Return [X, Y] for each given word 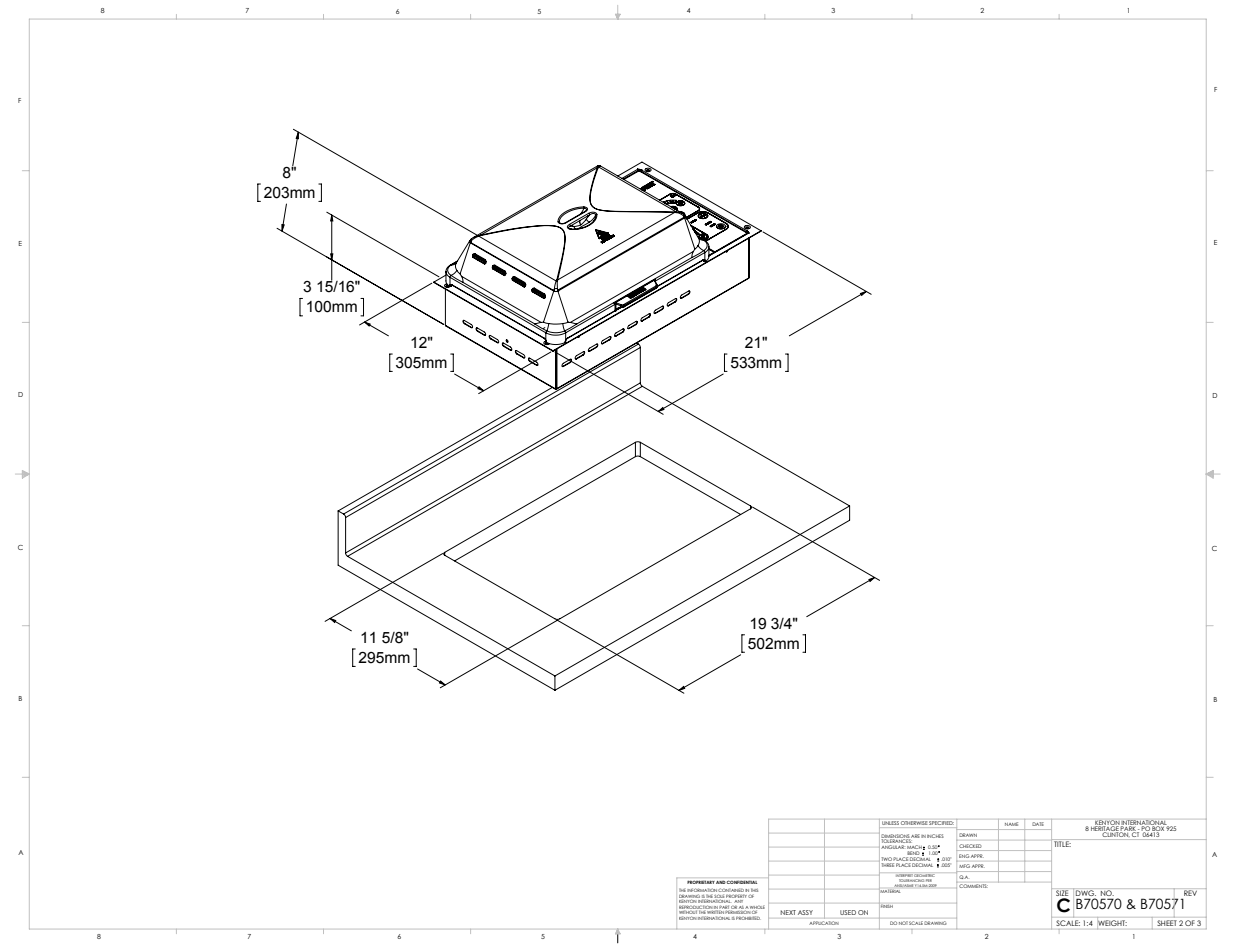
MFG [965, 866]
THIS [754, 891]
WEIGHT [1112, 923]
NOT [902, 923]
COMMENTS [972, 885]
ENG [964, 856]
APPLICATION [824, 923]
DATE [1038, 824]
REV [1190, 893]
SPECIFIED [941, 823]
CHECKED [970, 846]
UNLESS [890, 823]
